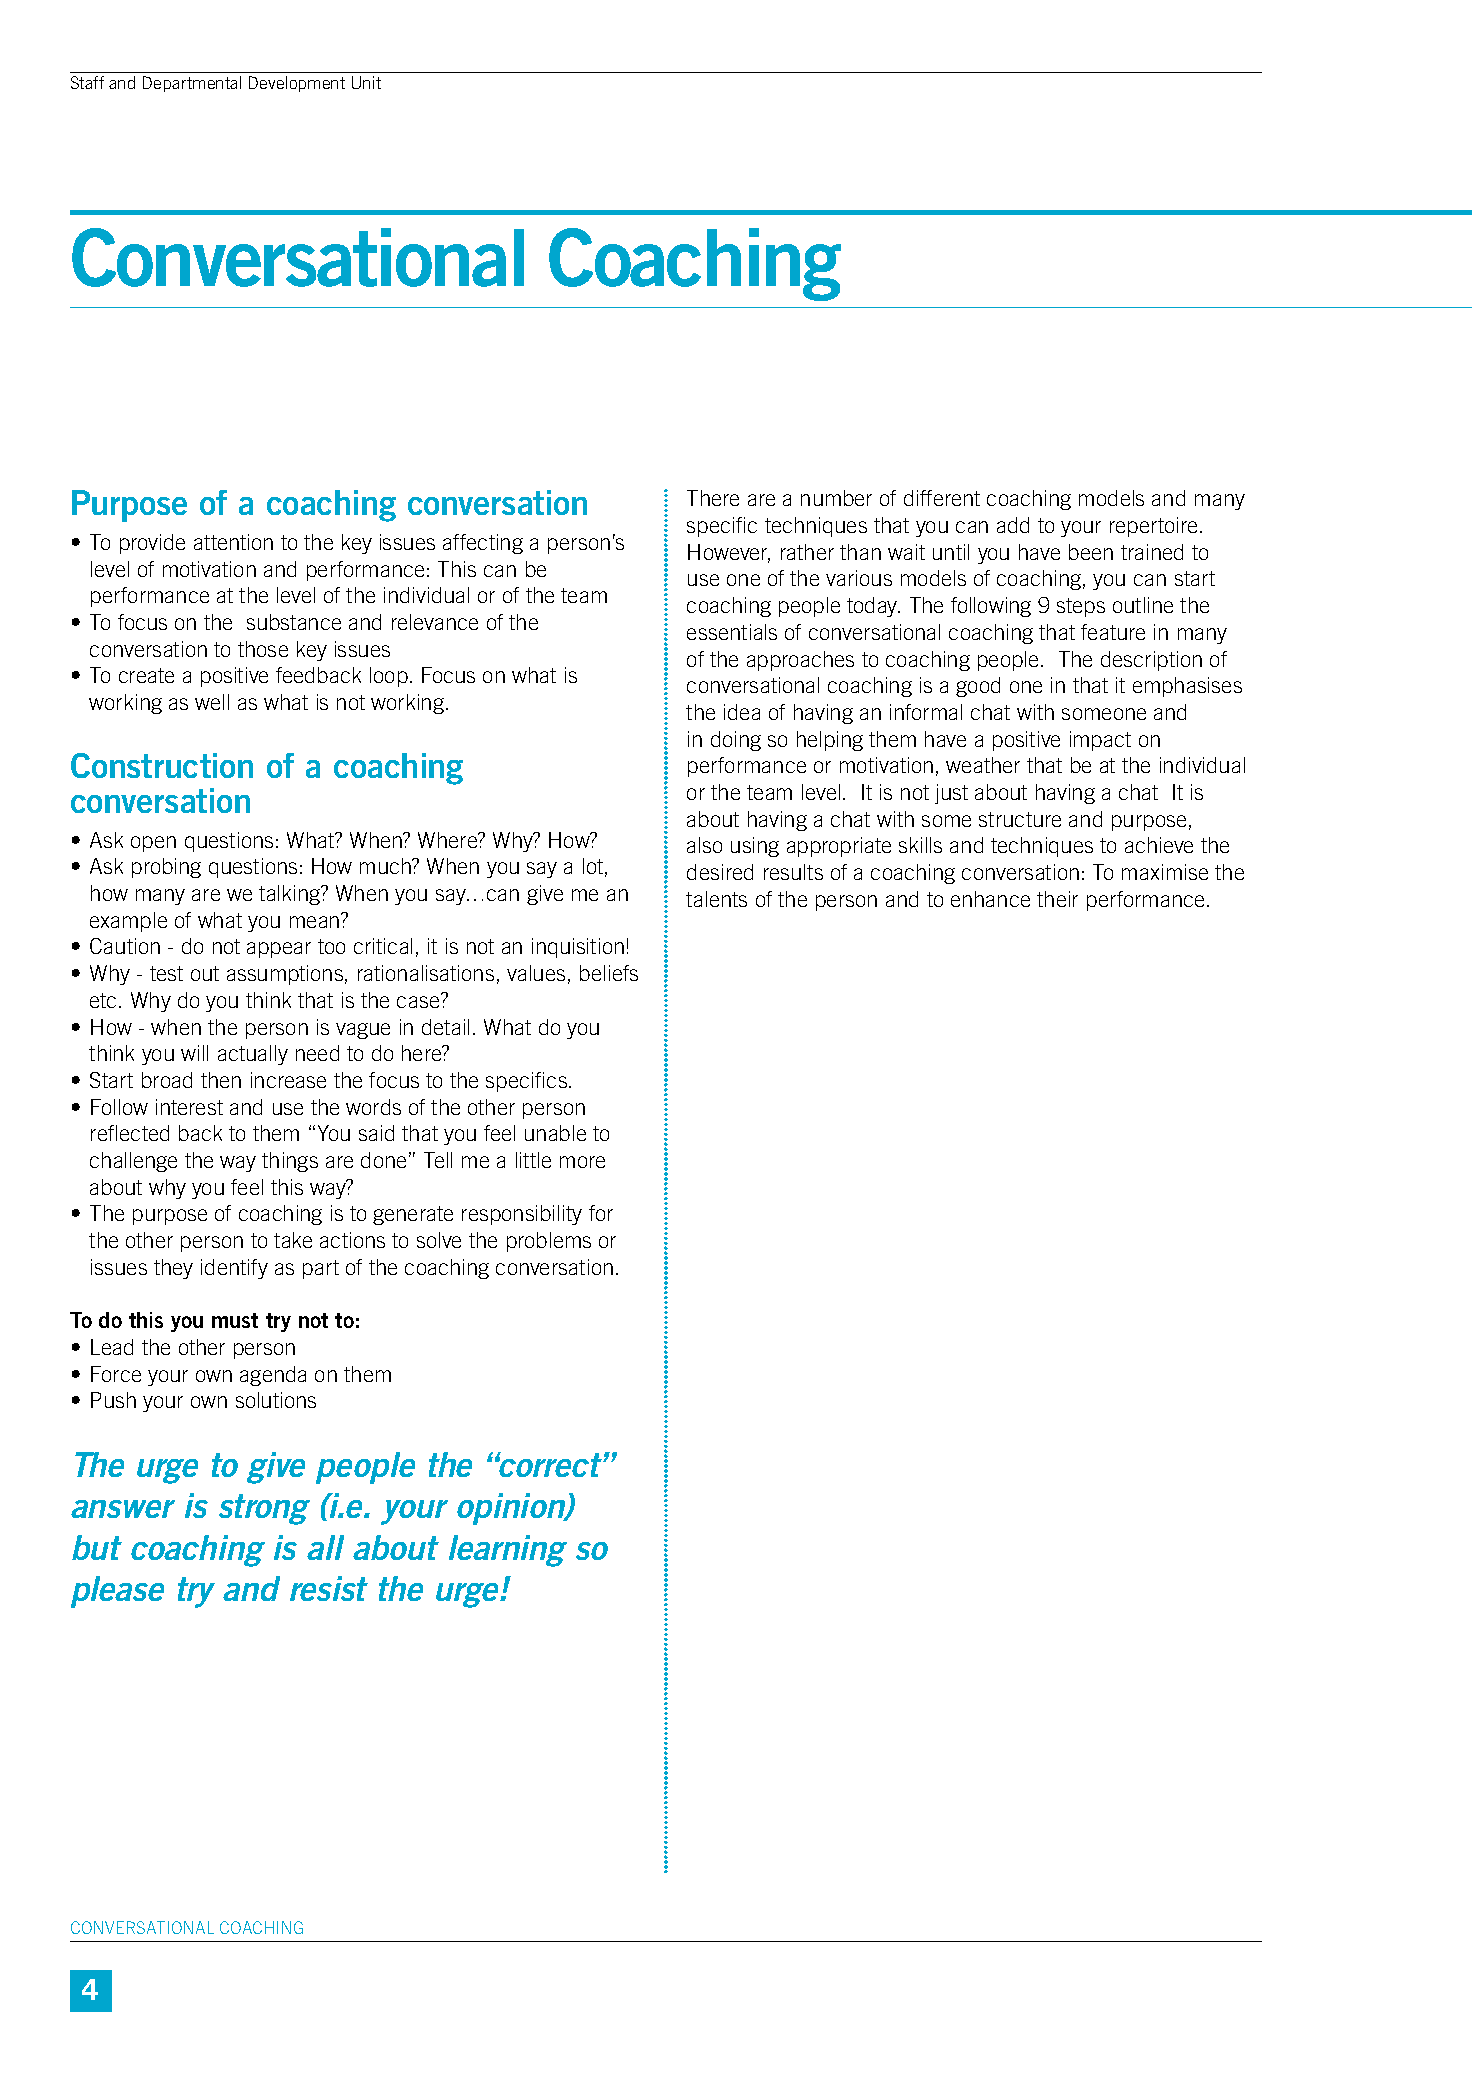 Image resolution: width=1472 pixels, height=2082 pixels. What do you see at coordinates (1081, 607) in the page?
I see `steps` at bounding box center [1081, 607].
